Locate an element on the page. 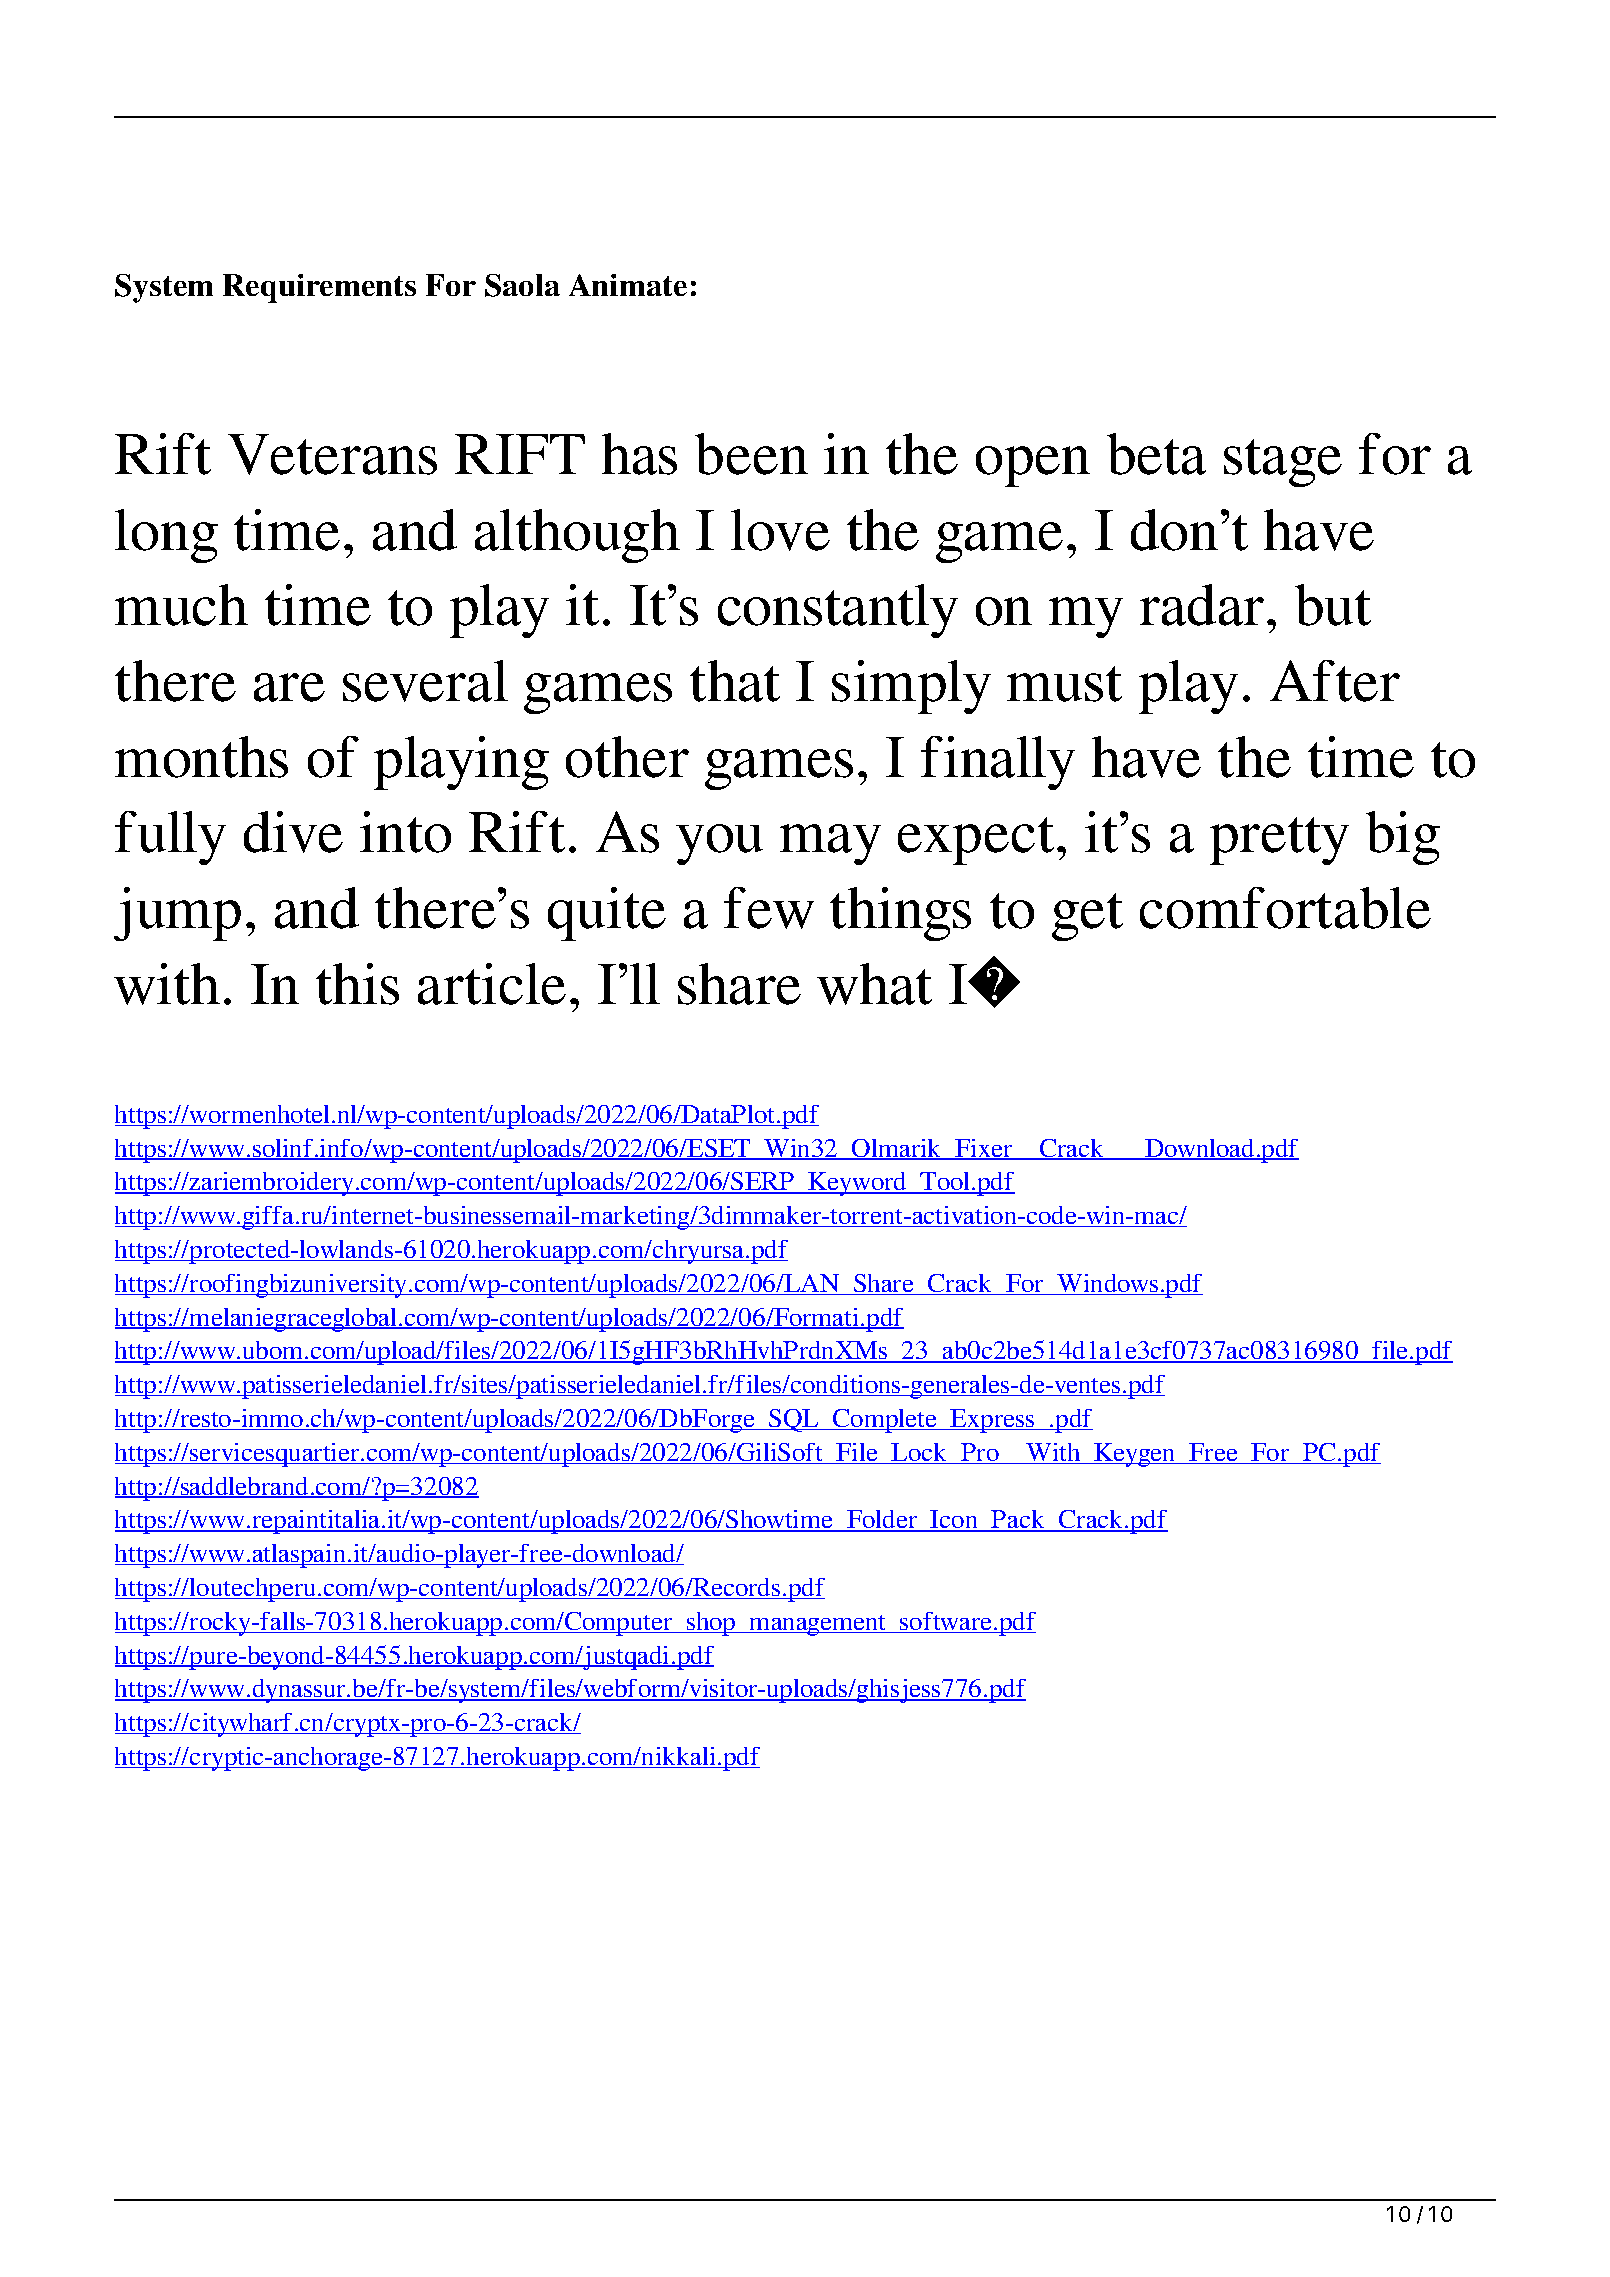  Animate is located at coordinates (628, 285).
